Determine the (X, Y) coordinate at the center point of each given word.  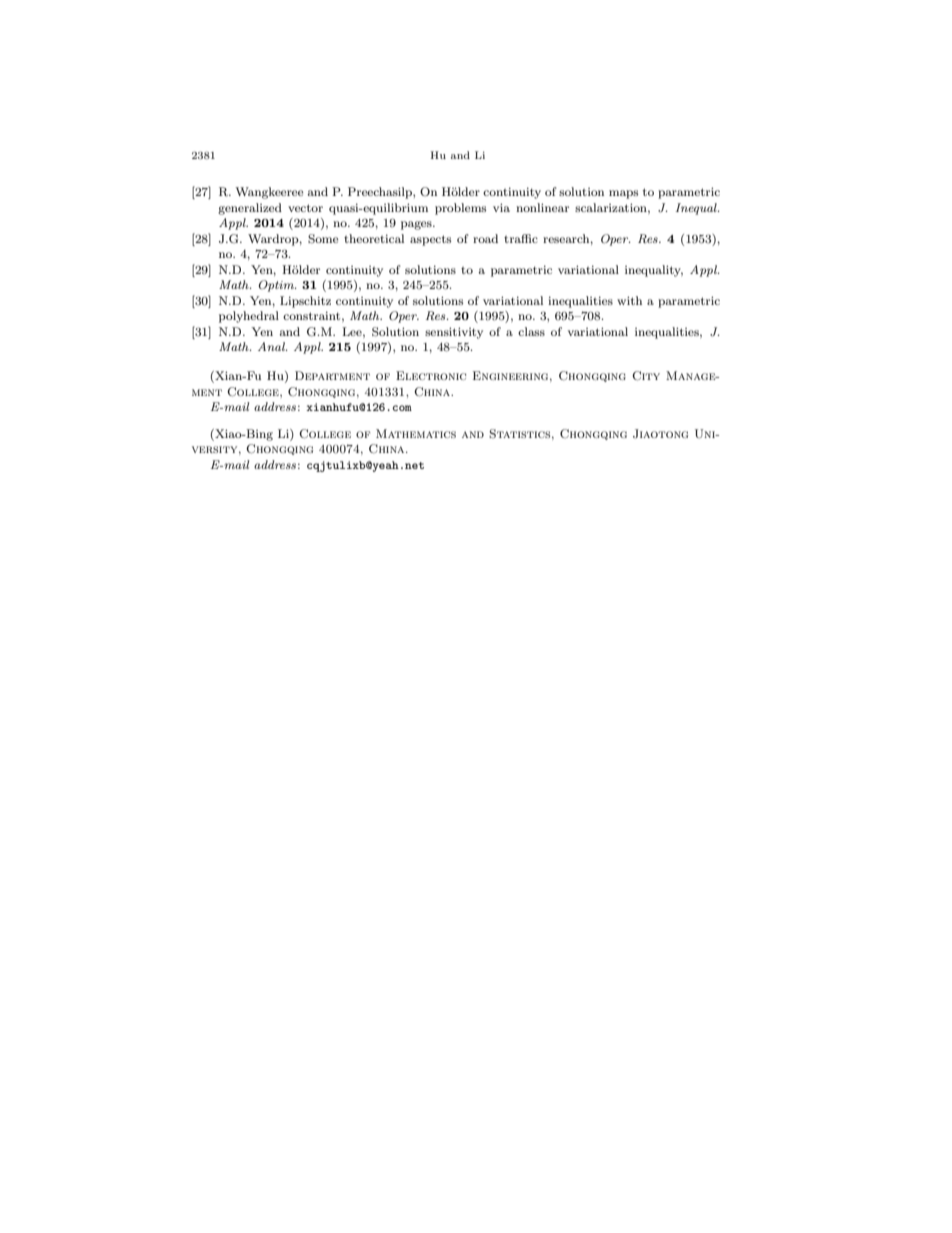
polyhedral (249, 317)
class (531, 331)
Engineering (512, 376)
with (629, 300)
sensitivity (454, 333)
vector (305, 208)
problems (460, 209)
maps (623, 194)
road (485, 238)
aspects (430, 240)
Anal (272, 346)
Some (323, 239)
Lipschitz (305, 302)
